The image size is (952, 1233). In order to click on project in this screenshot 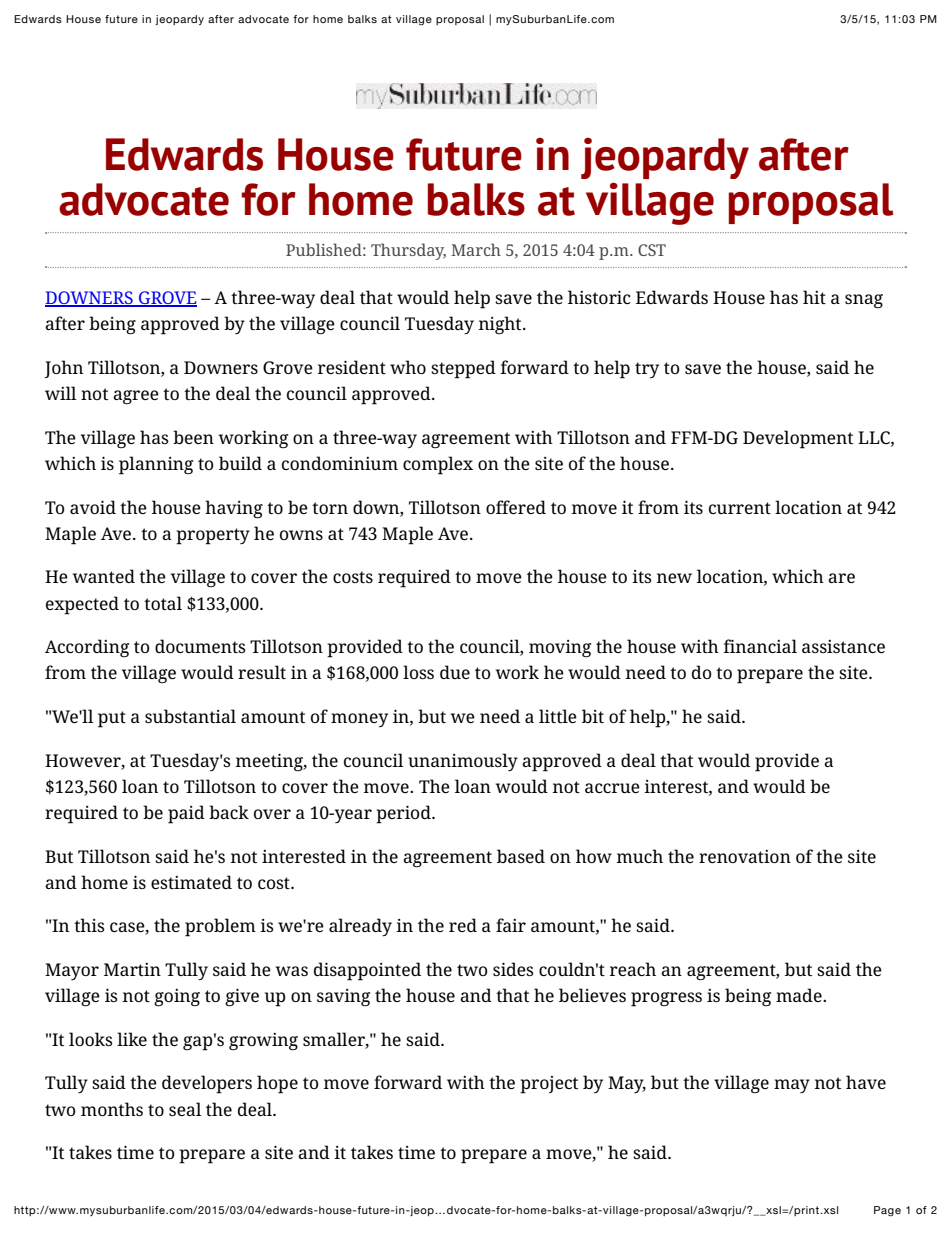, I will do `click(549, 1085)`.
